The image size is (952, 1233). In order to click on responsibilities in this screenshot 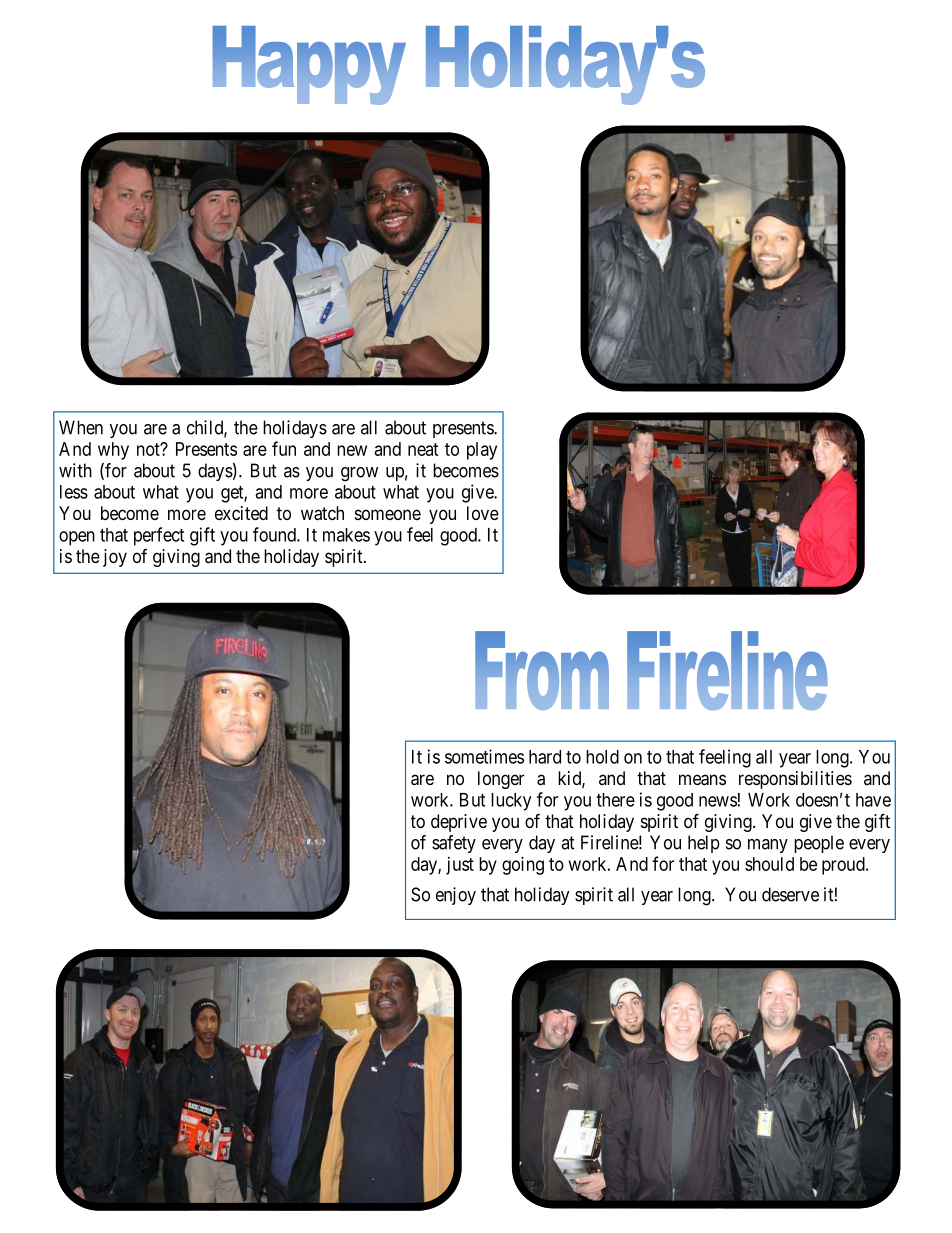, I will do `click(795, 780)`.
